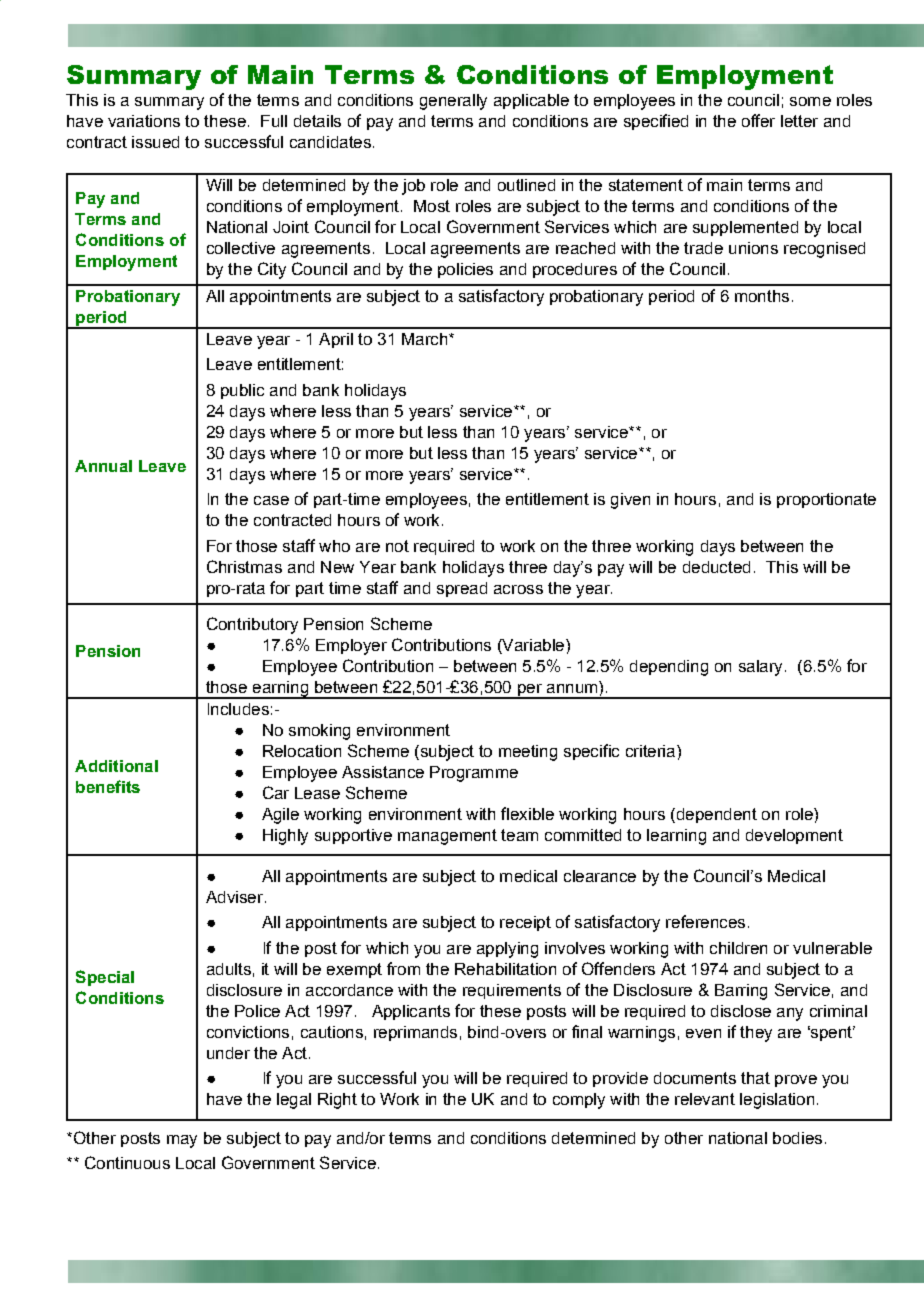 The height and width of the screenshot is (1308, 924). I want to click on salary, so click(760, 668).
